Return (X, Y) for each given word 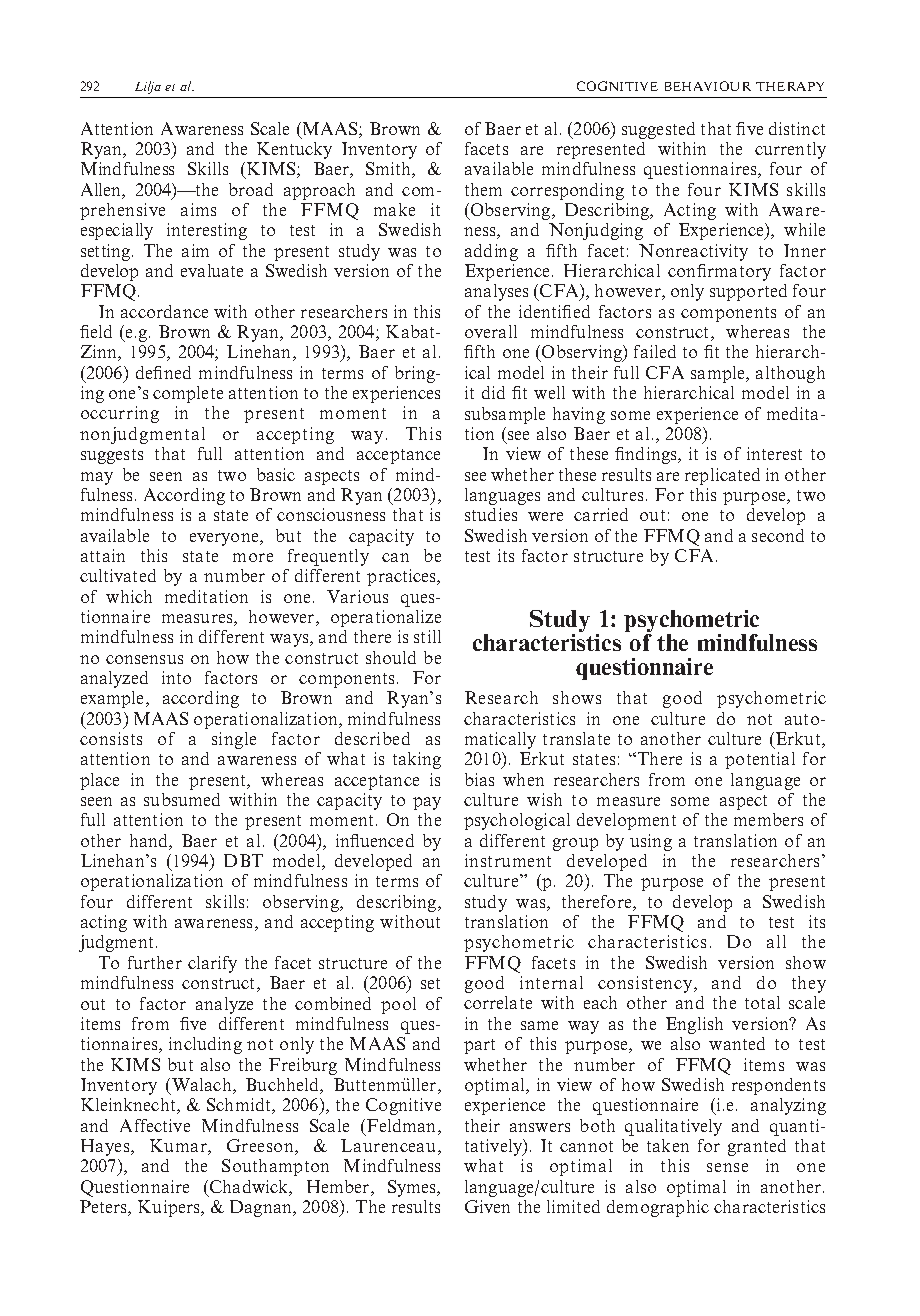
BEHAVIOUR (708, 86)
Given (487, 1206)
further (155, 962)
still (427, 636)
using (651, 842)
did (493, 392)
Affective (155, 1125)
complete (188, 394)
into (176, 677)
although (790, 374)
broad (251, 189)
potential (760, 760)
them (483, 189)
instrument (508, 860)
